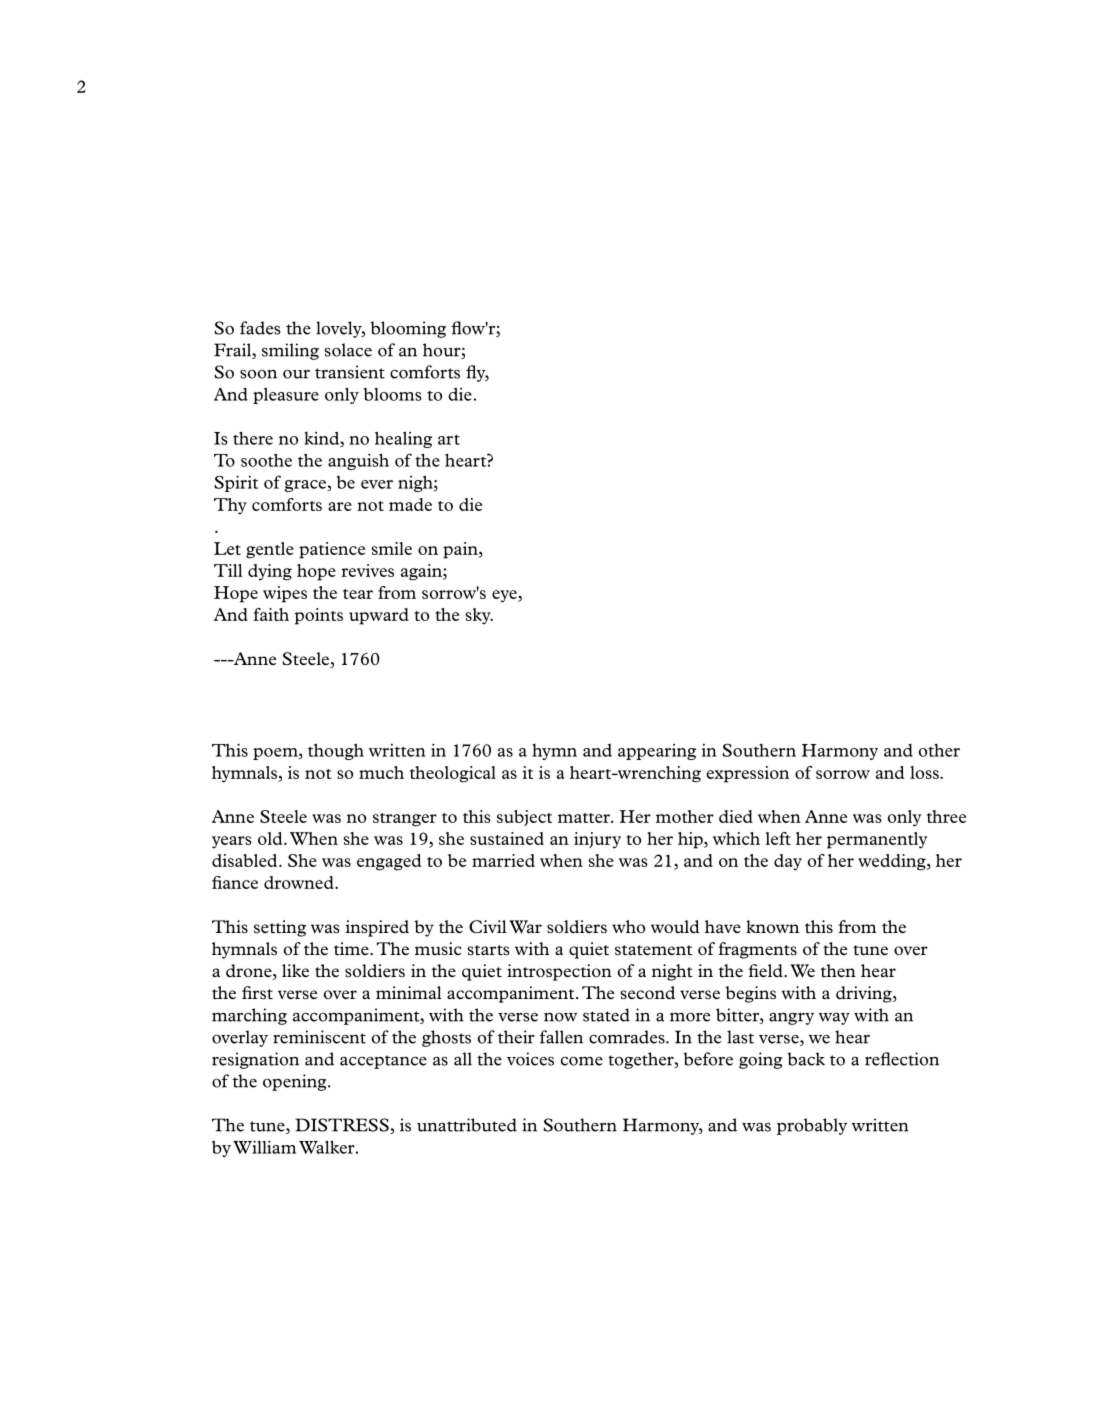 The height and width of the screenshot is (1424, 1099). I want to click on come, so click(582, 1061).
